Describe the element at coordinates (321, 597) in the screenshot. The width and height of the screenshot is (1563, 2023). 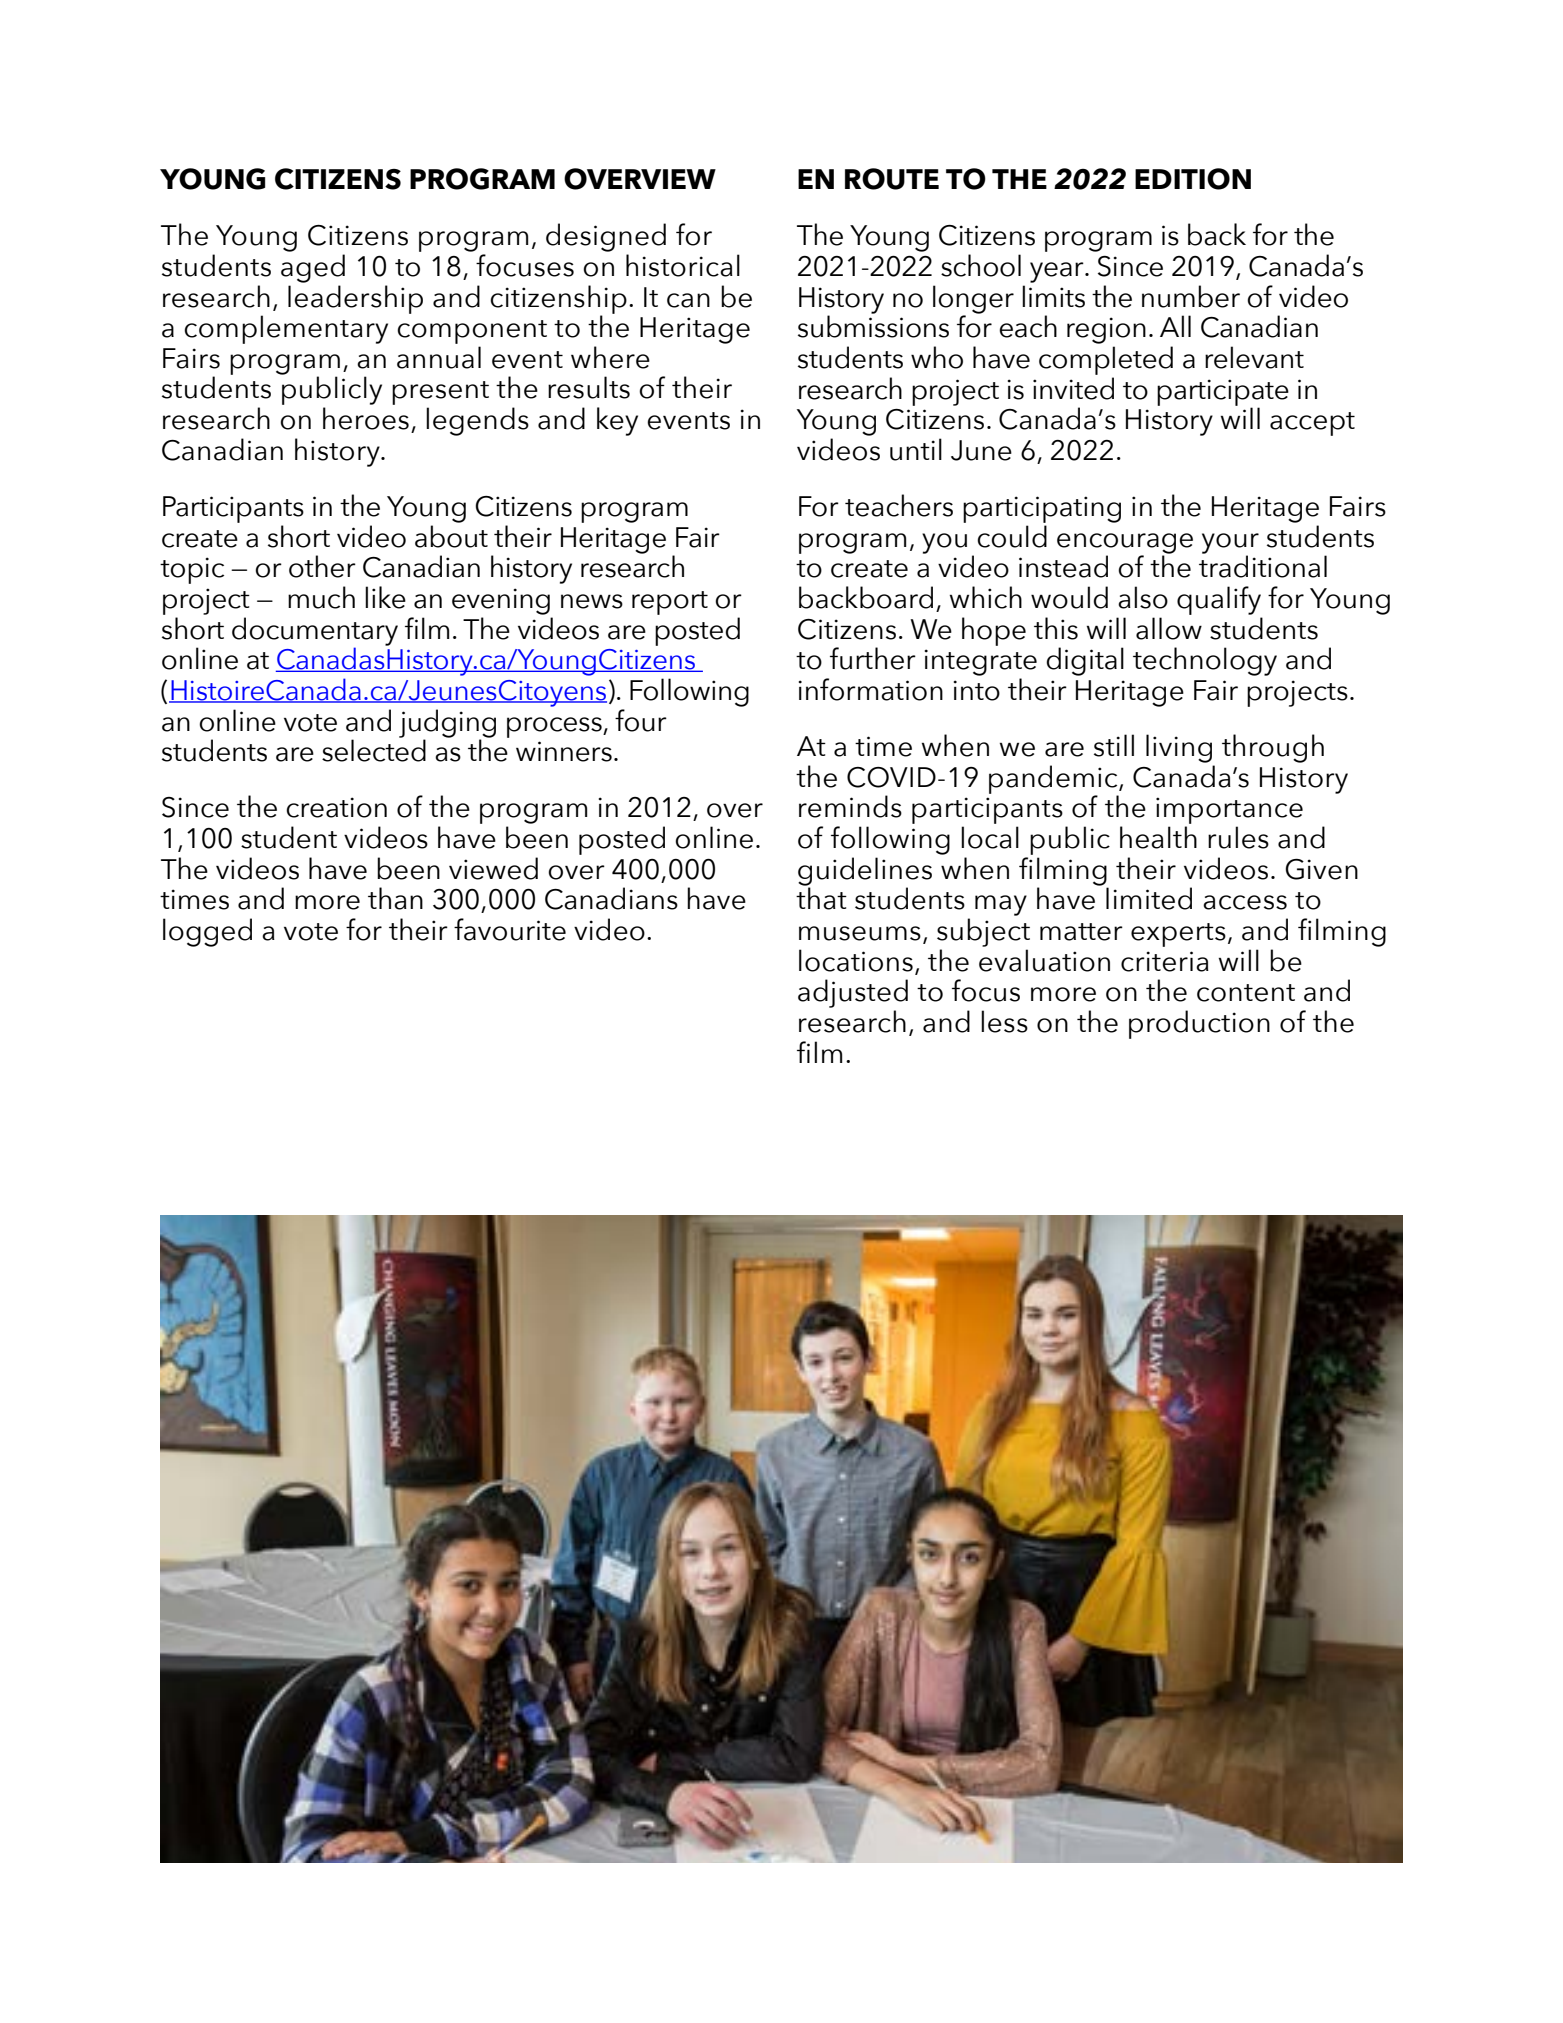
I see `much` at that location.
